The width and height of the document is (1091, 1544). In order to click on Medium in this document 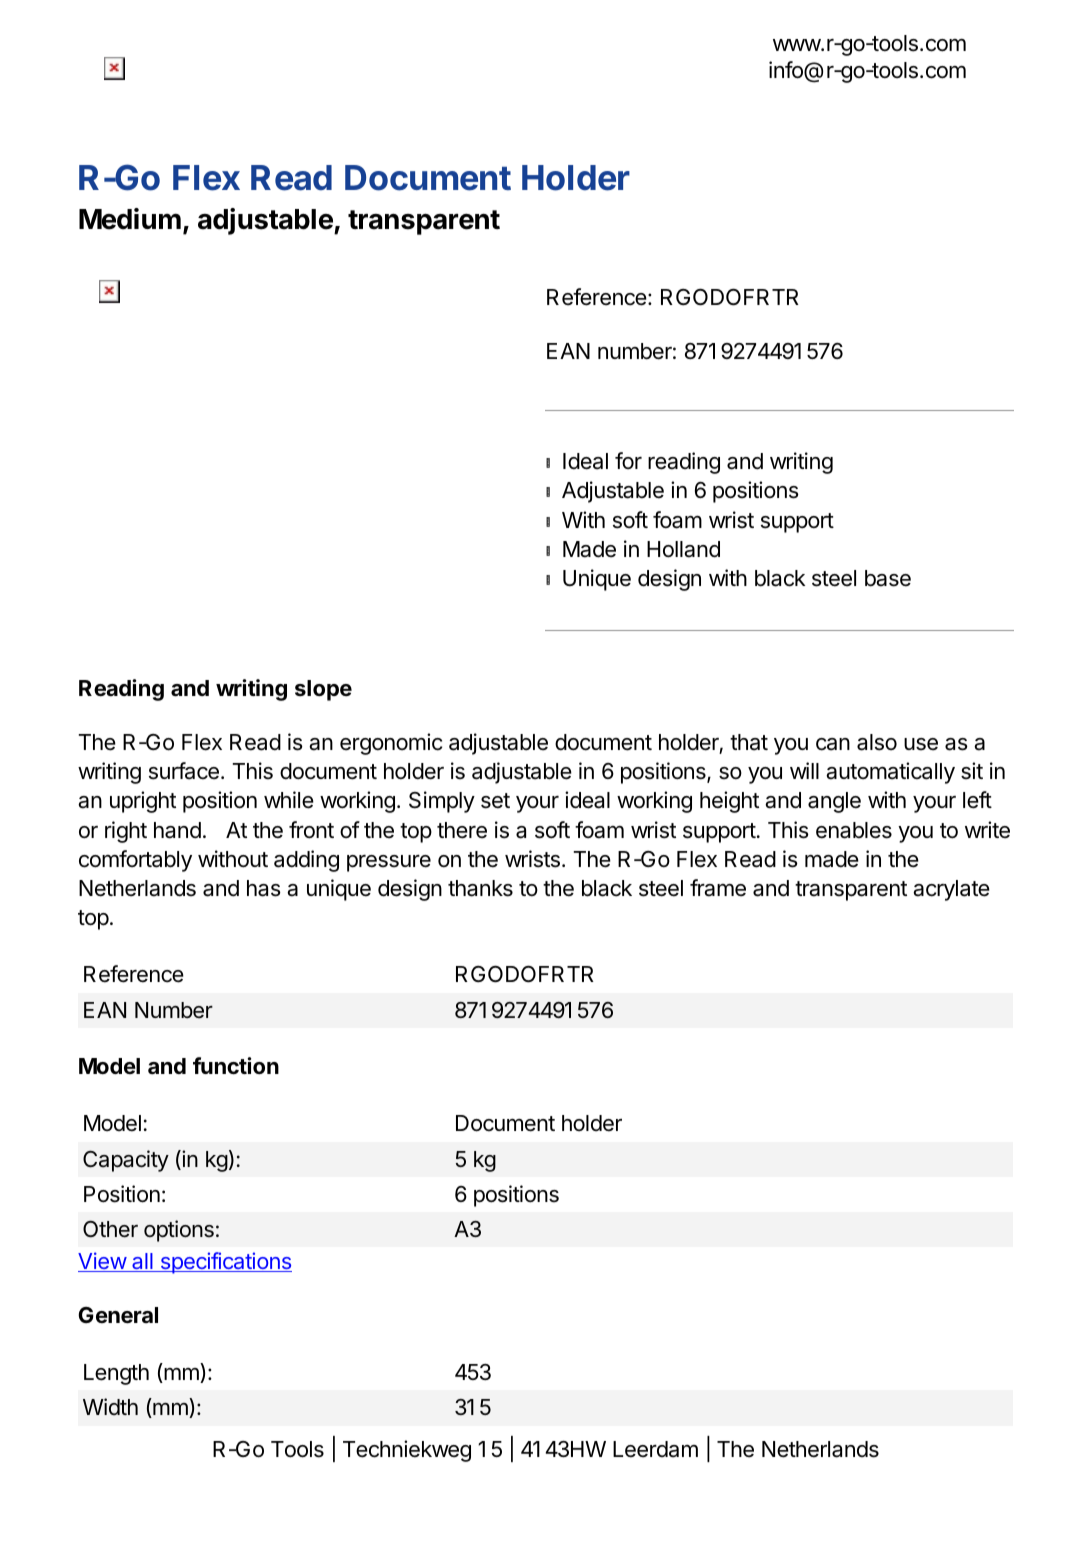, I will do `click(130, 219)`.
